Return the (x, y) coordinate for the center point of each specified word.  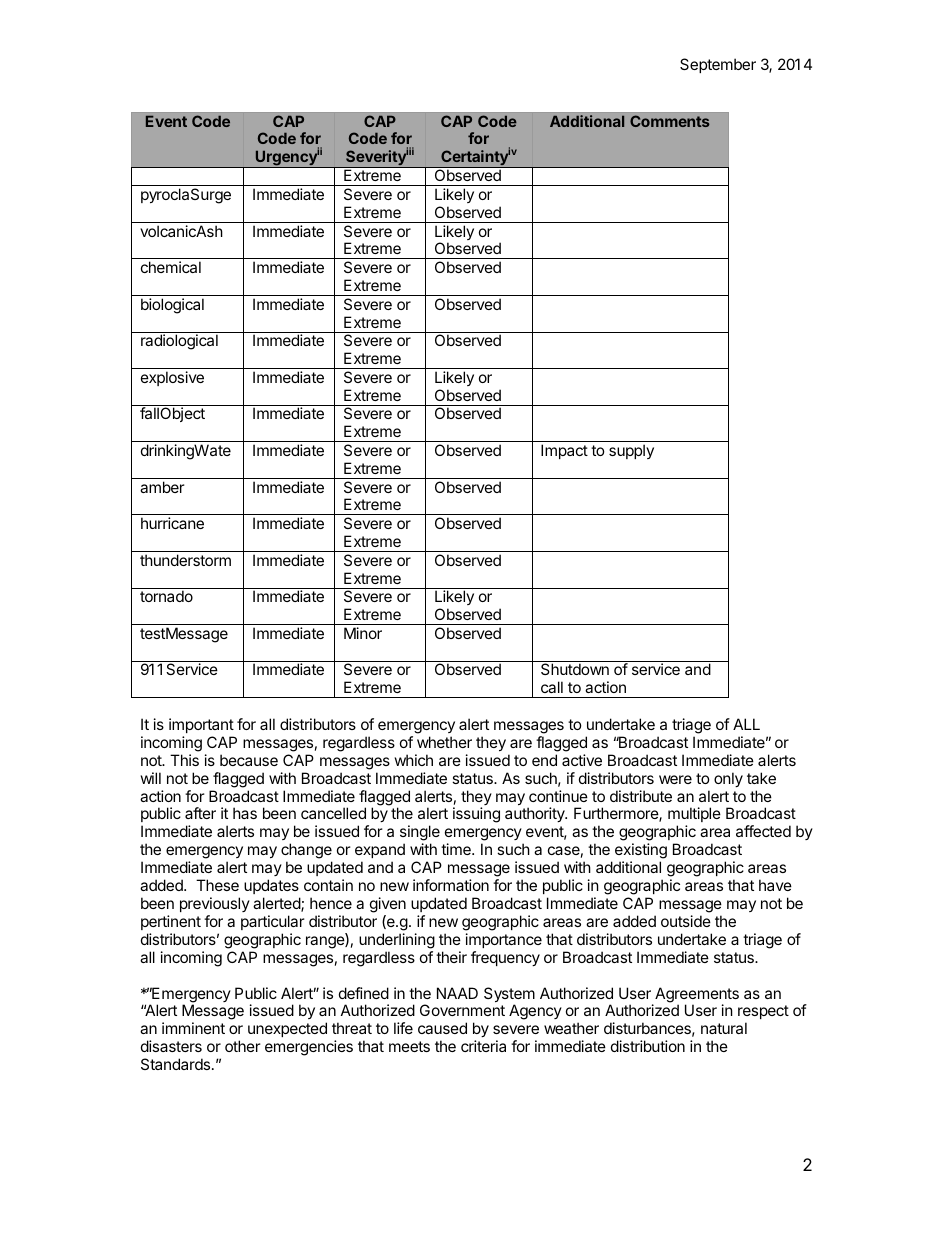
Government (462, 1010)
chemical (171, 267)
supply (631, 451)
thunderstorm (185, 560)
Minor (363, 633)
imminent (193, 1028)
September (718, 65)
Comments (670, 121)
